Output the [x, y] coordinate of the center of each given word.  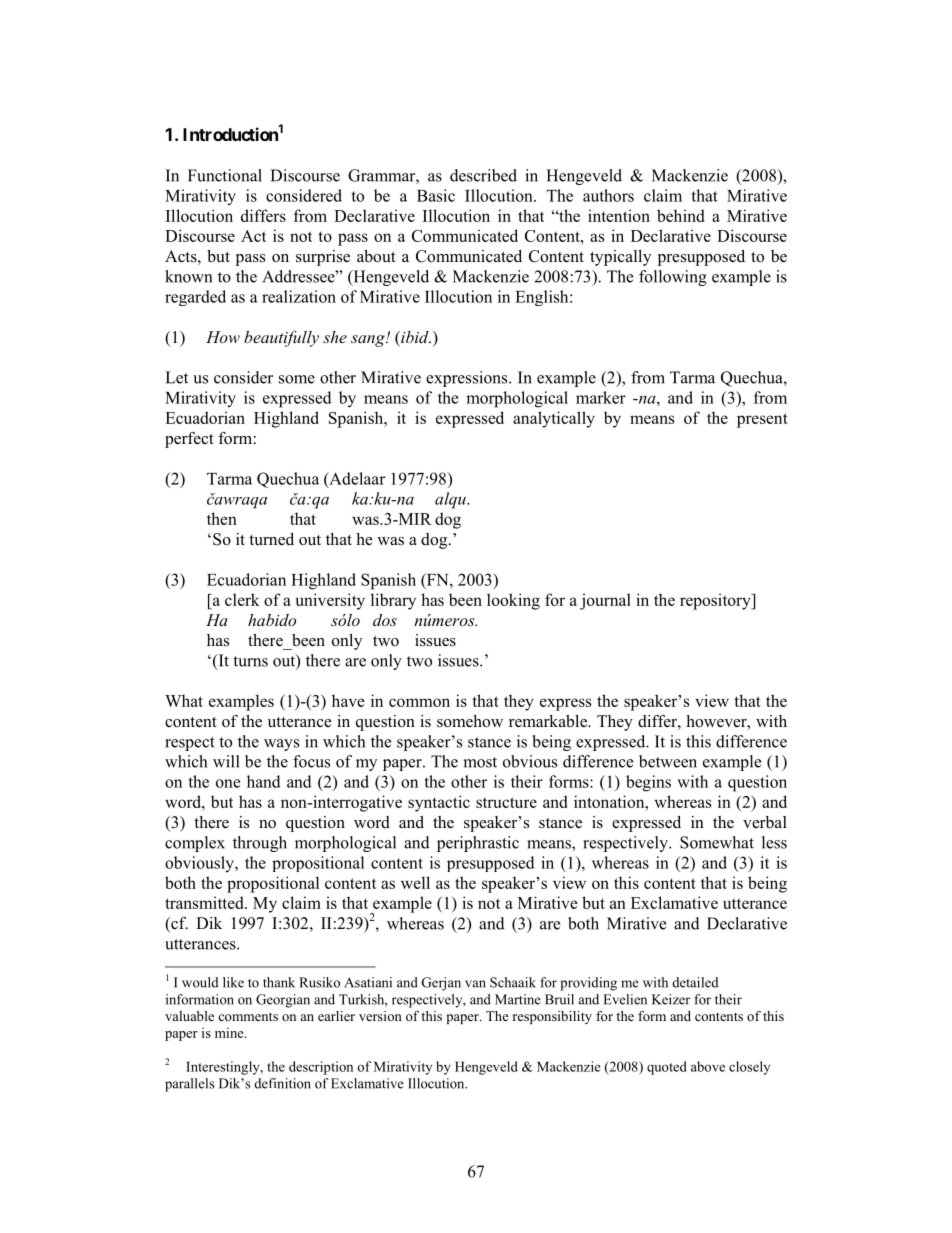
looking [513, 601]
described [483, 175]
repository [716, 601]
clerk [242, 599]
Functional [225, 175]
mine [230, 1032]
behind [680, 215]
